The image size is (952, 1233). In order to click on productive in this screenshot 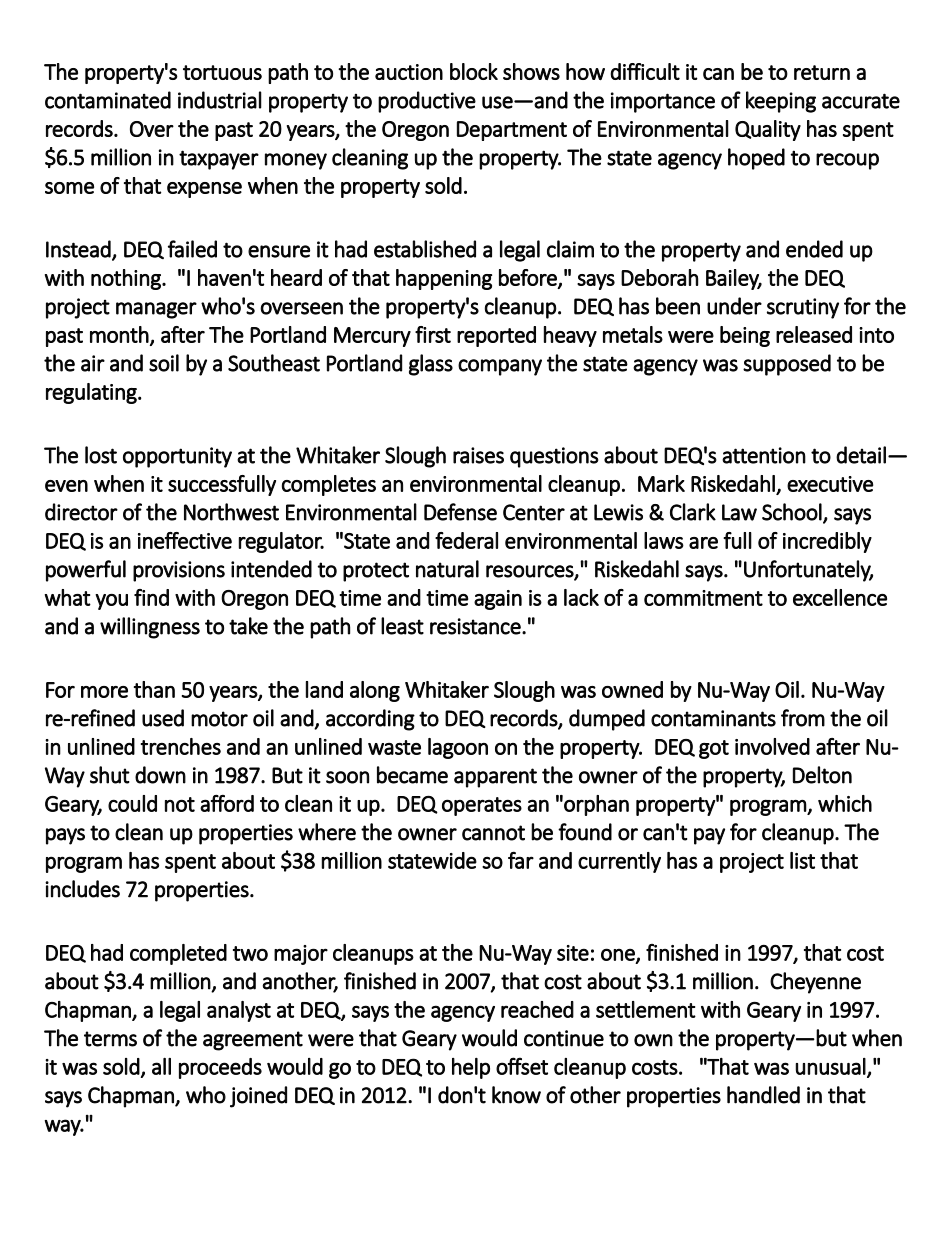, I will do `click(427, 102)`.
